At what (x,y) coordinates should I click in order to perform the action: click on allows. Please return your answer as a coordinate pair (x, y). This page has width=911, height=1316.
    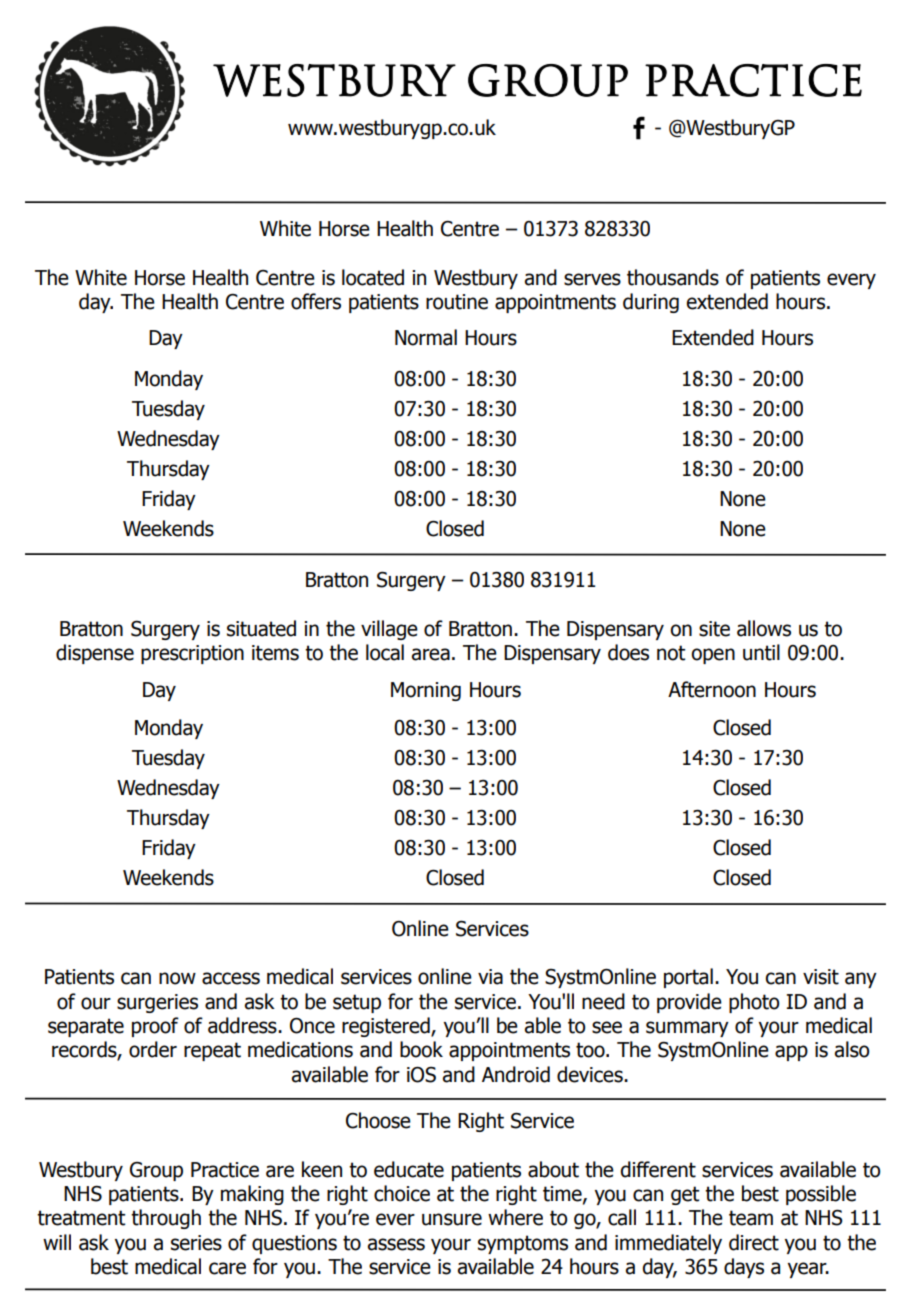
    Looking at the image, I should click on (764, 628).
